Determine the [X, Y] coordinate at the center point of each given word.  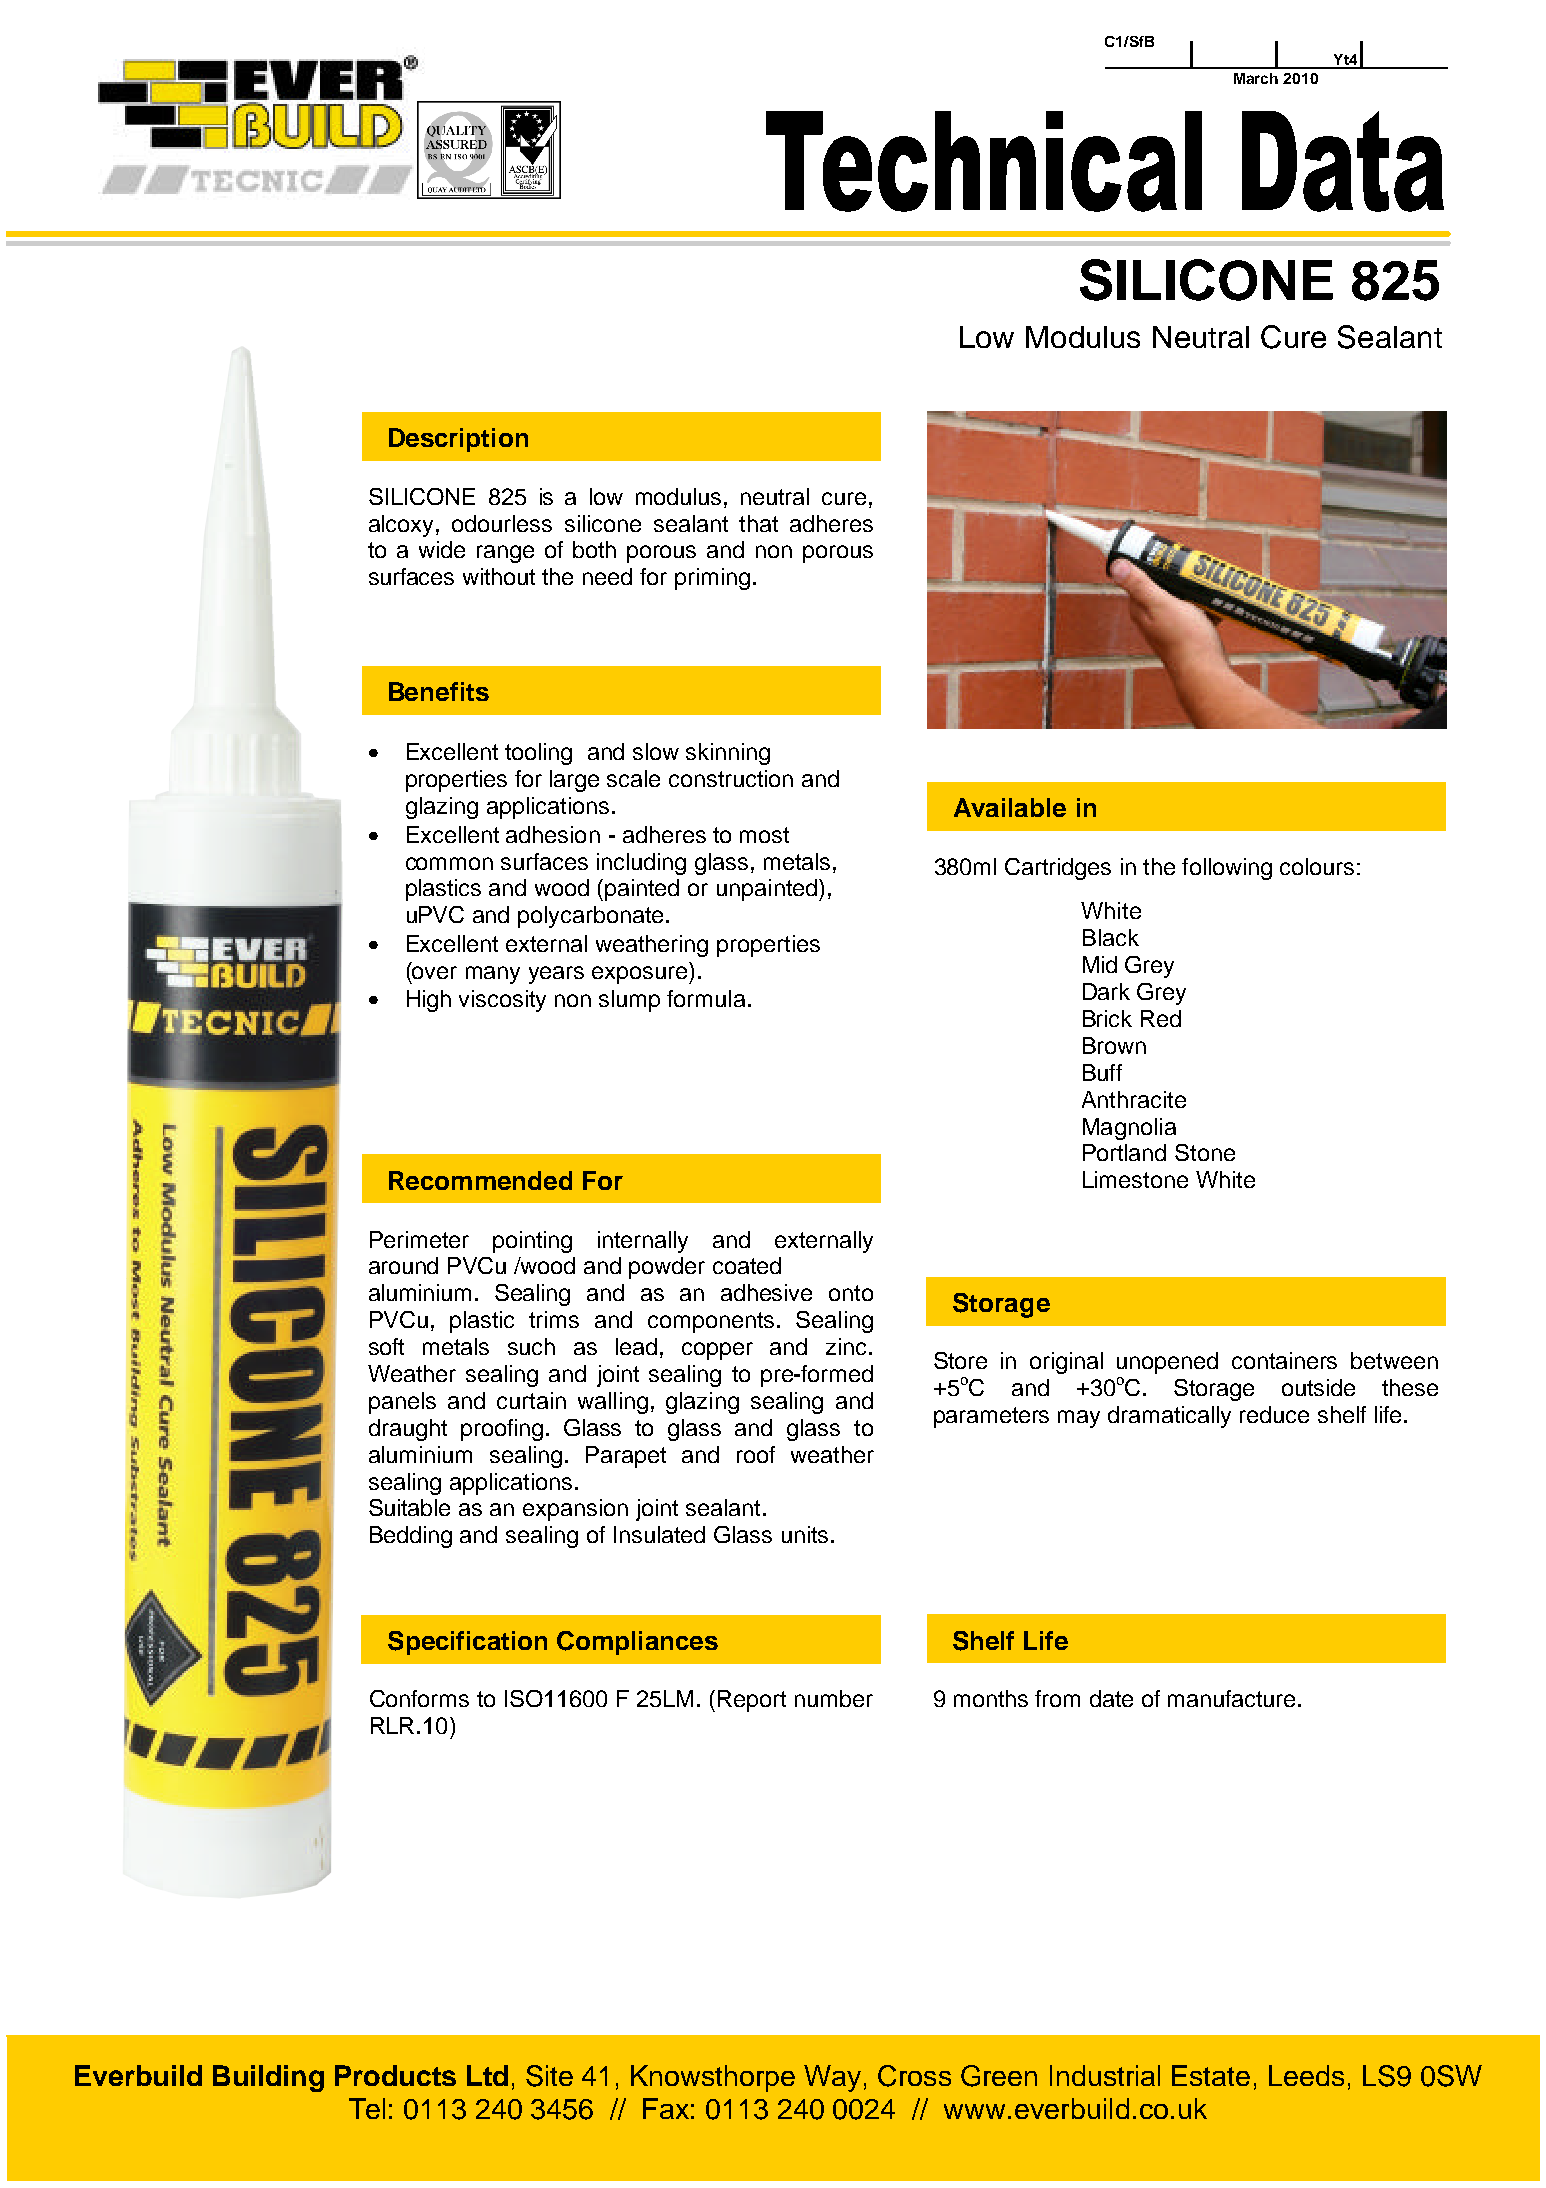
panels [402, 1403]
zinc [848, 1346]
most [764, 835]
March [1256, 78]
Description [458, 440]
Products [395, 2075]
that [758, 523]
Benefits [439, 691]
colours [1317, 866]
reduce [1274, 1414]
